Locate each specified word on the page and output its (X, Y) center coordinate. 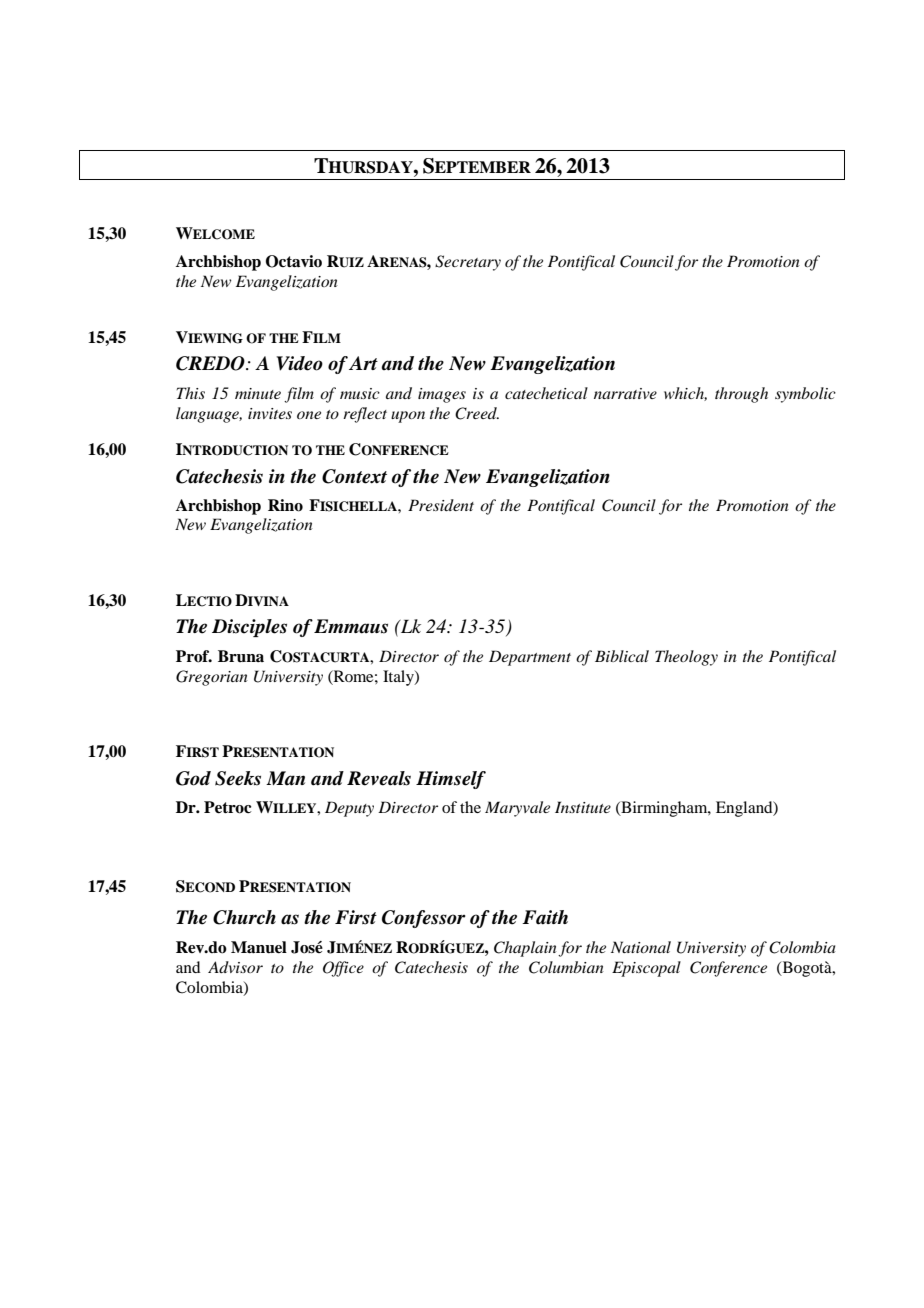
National (641, 947)
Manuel (259, 947)
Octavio (294, 261)
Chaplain (525, 949)
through (741, 395)
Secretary (468, 263)
